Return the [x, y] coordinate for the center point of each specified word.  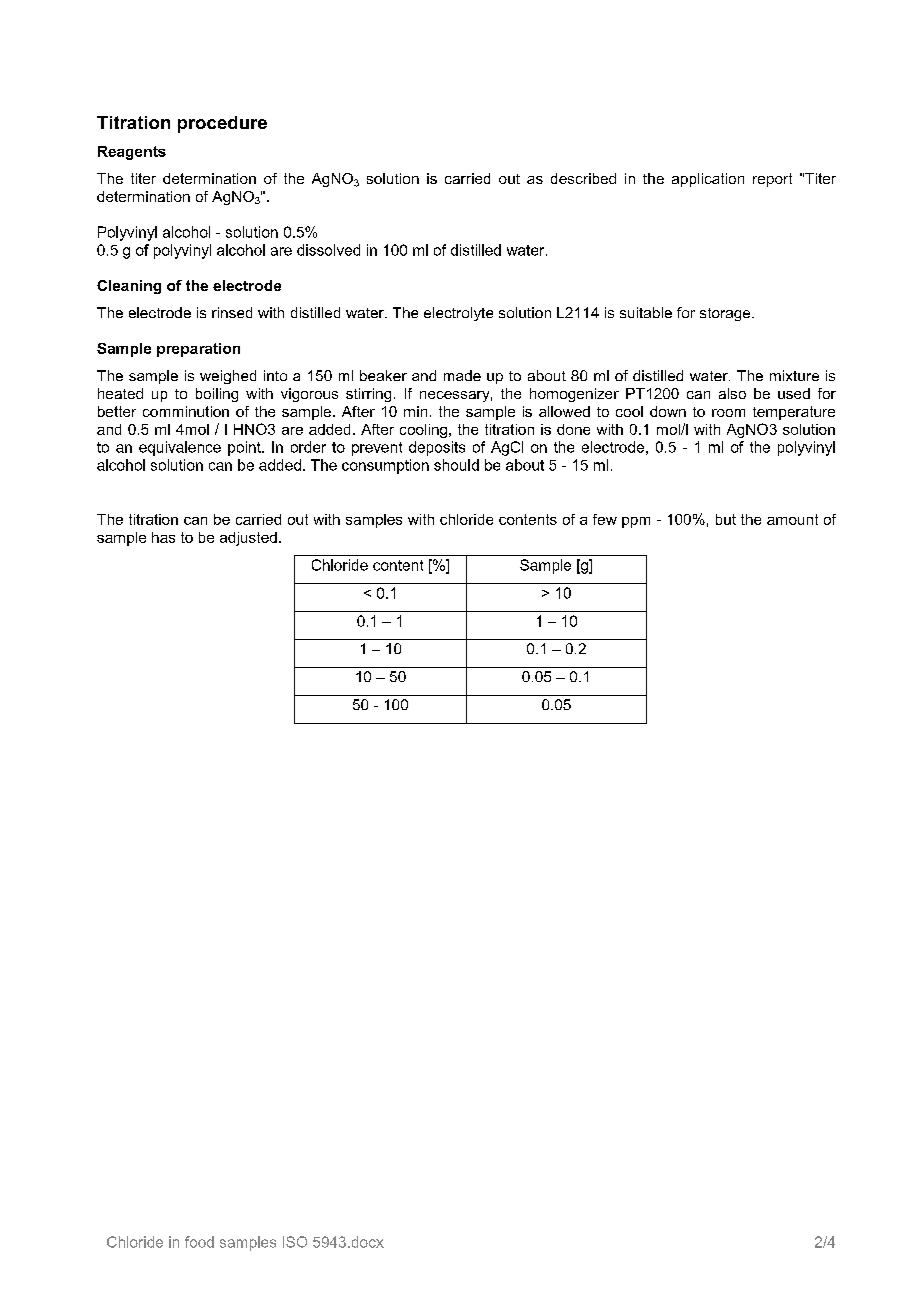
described [583, 178]
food [199, 1242]
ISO [295, 1242]
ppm [636, 522]
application [708, 180]
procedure [222, 124]
